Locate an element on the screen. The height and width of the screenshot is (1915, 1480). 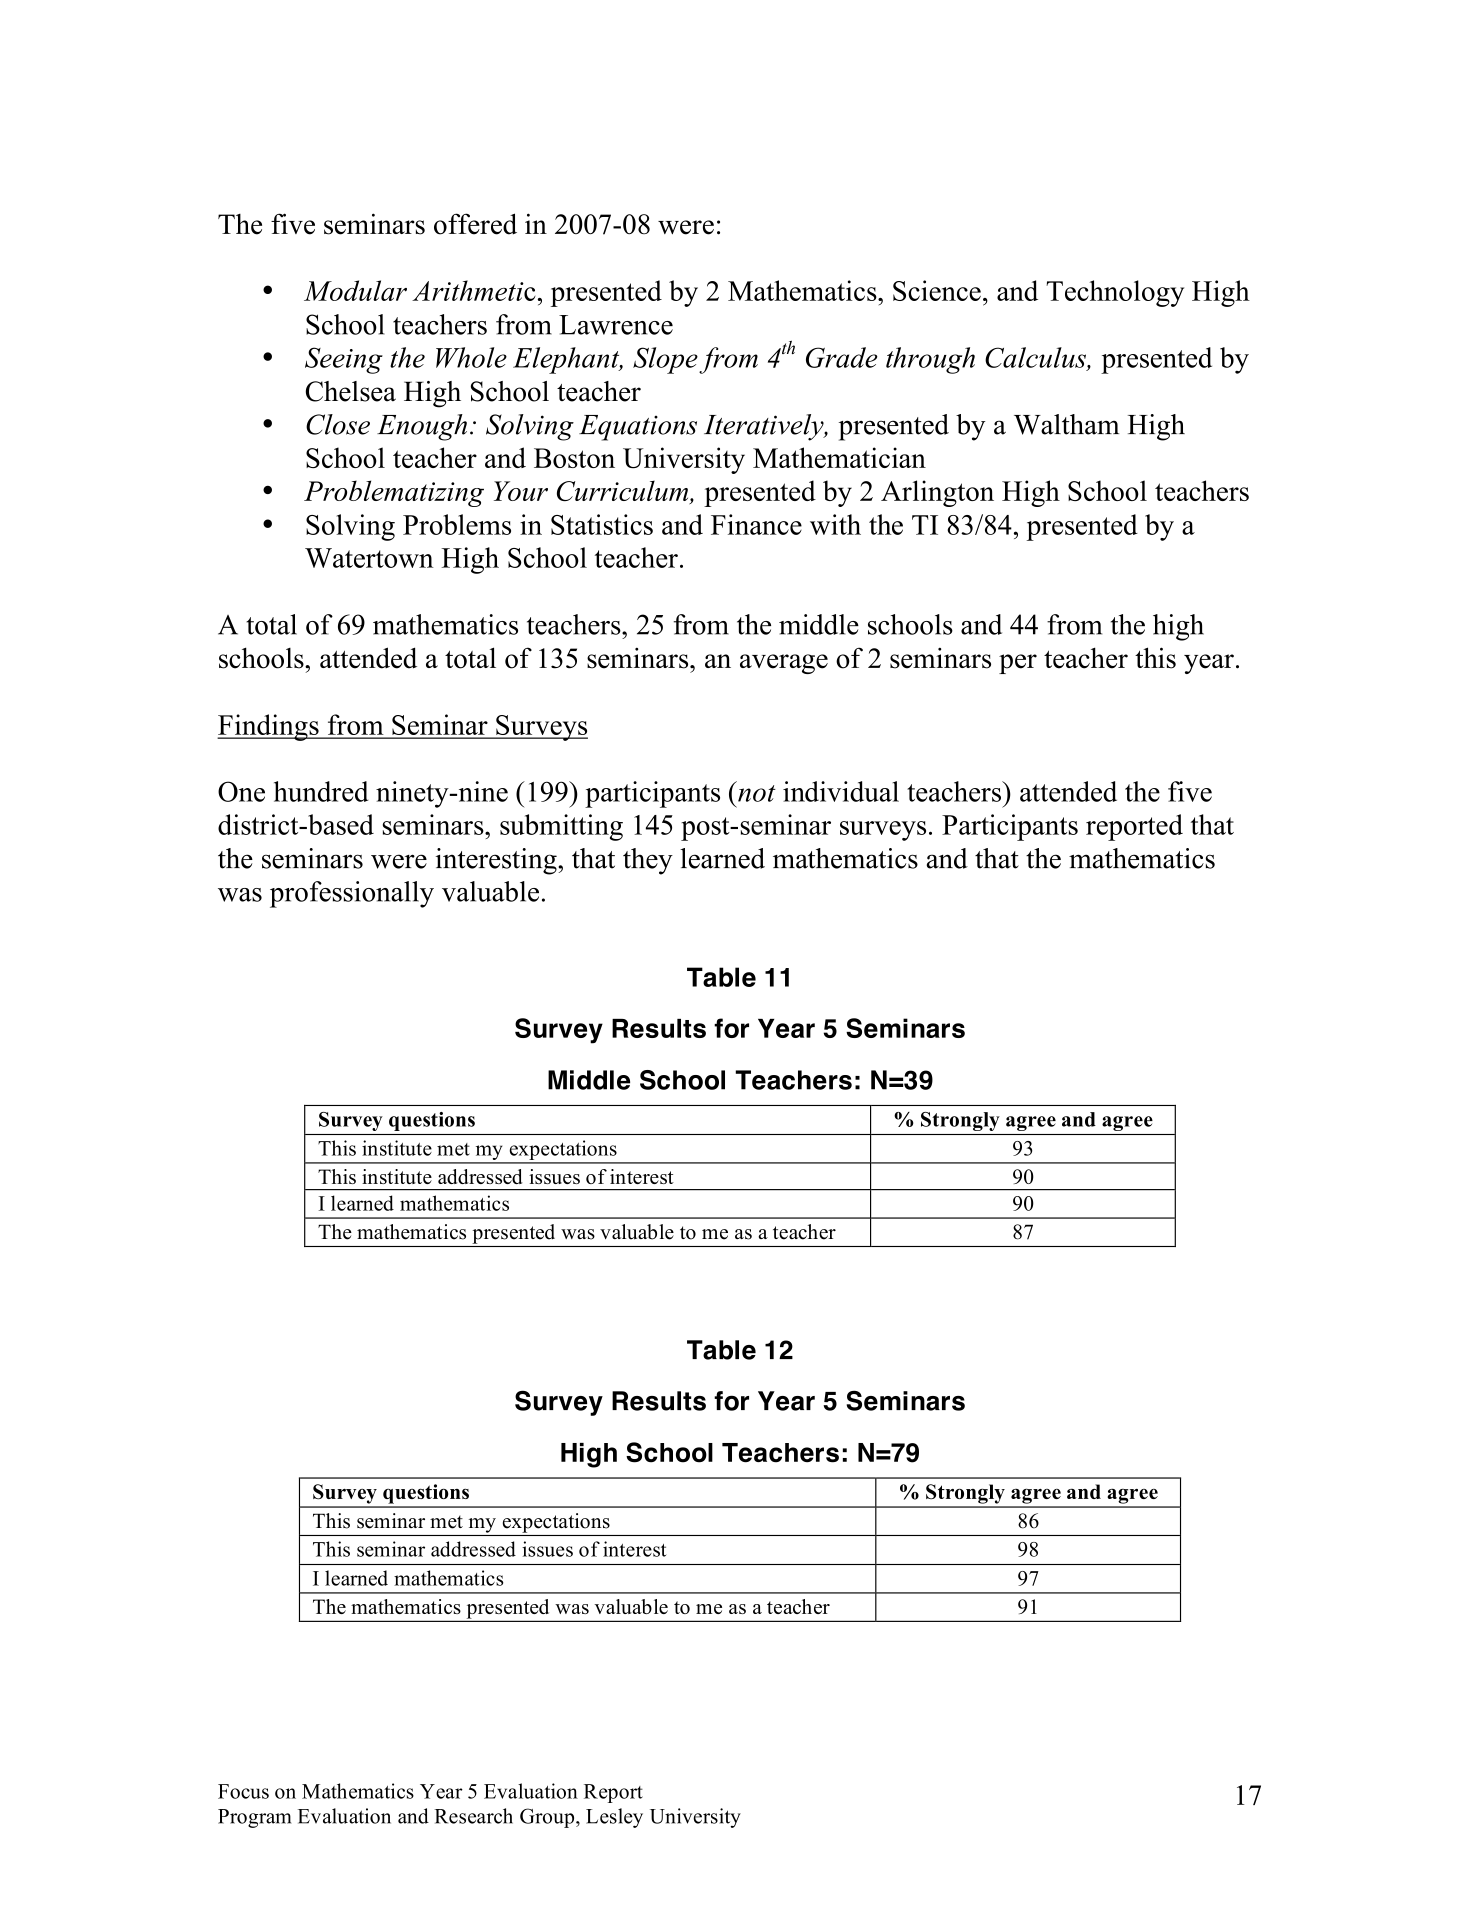
Watertown is located at coordinates (369, 558).
